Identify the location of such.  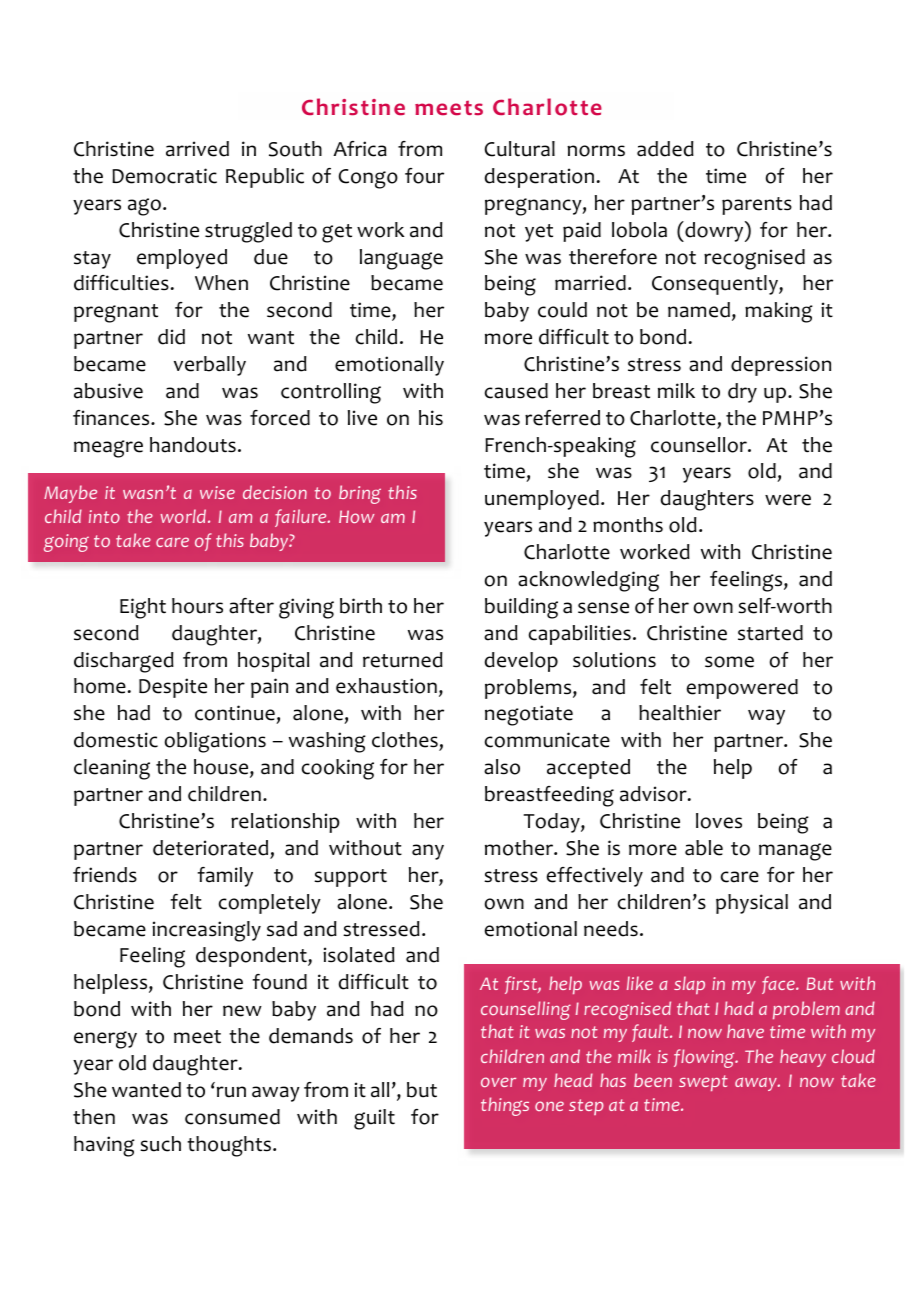
(160, 1144).
